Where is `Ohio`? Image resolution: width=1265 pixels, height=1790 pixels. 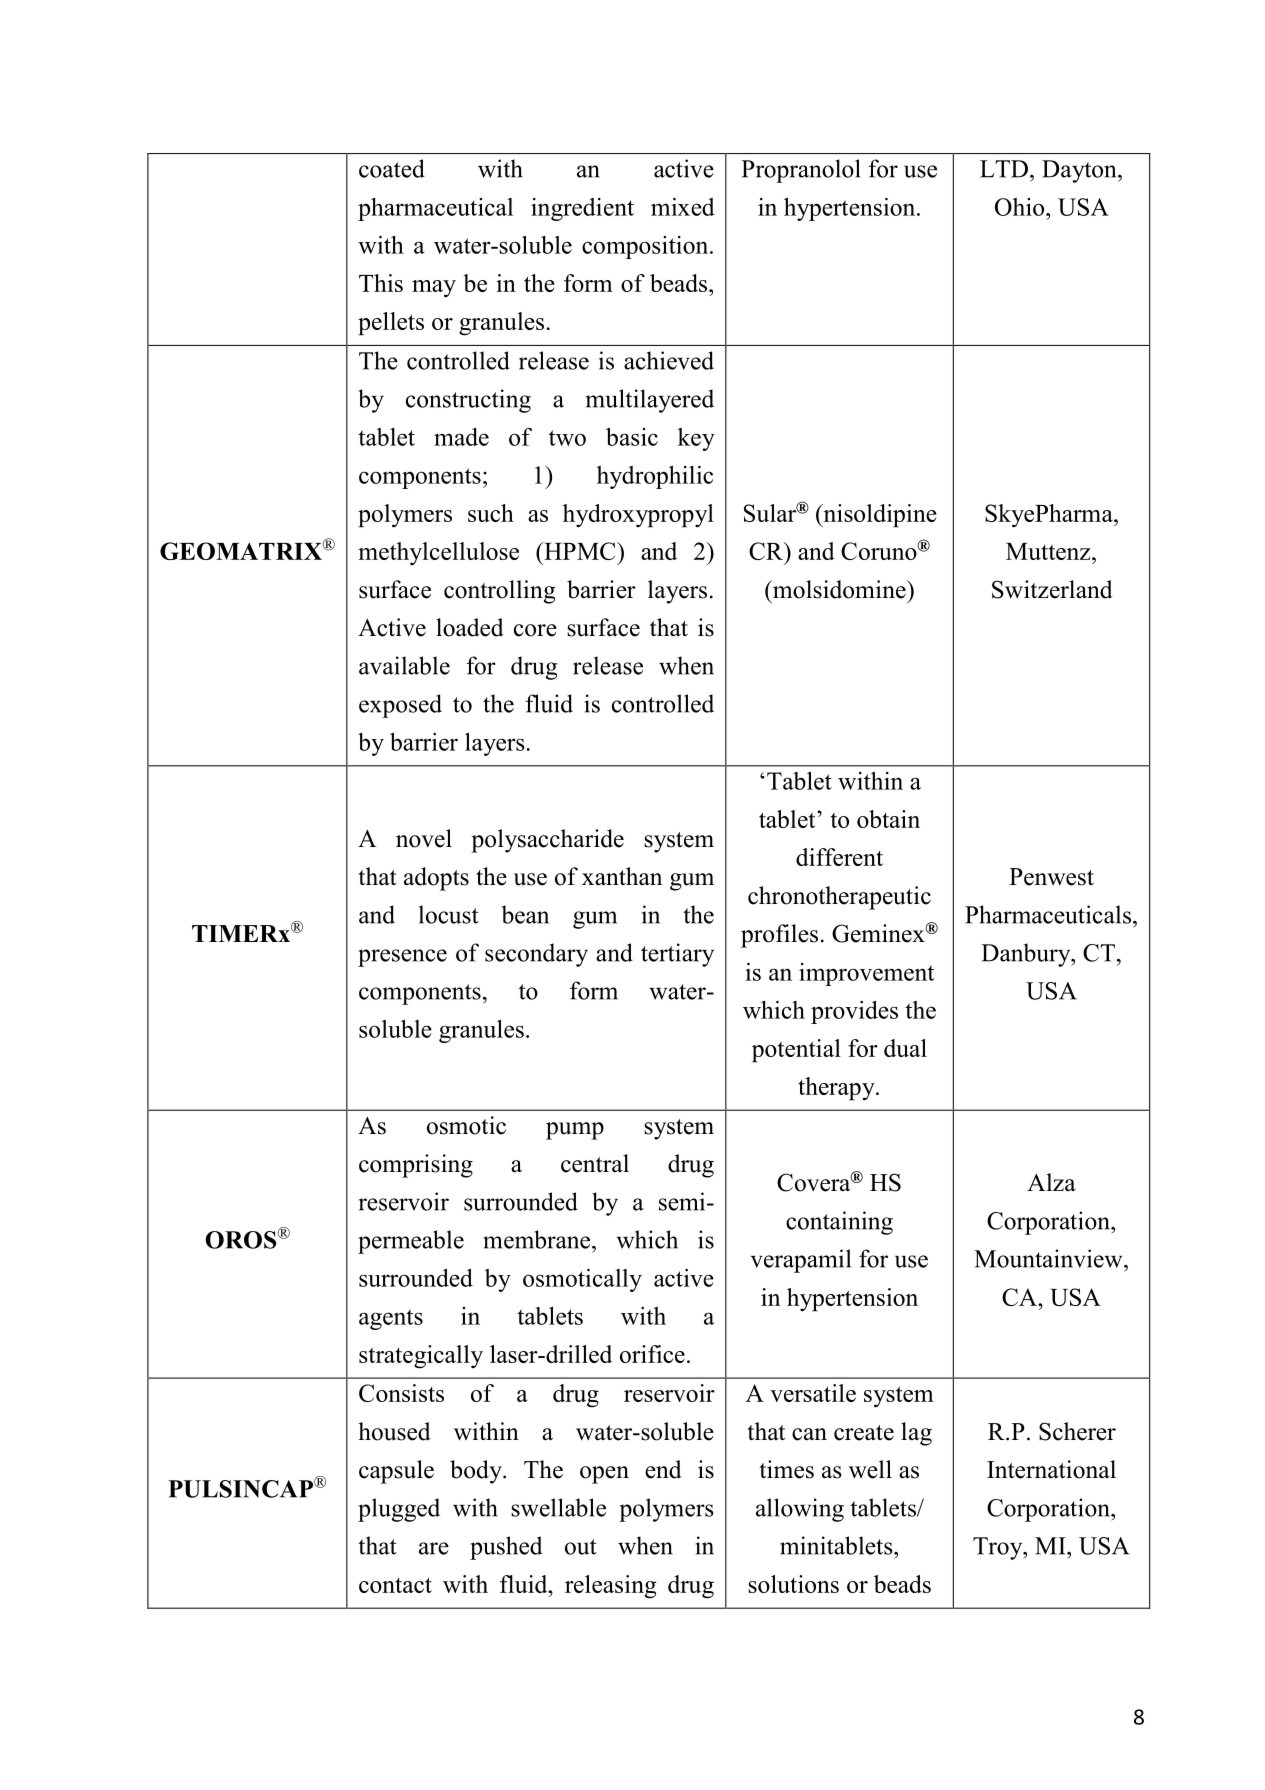 Ohio is located at coordinates (1021, 207).
